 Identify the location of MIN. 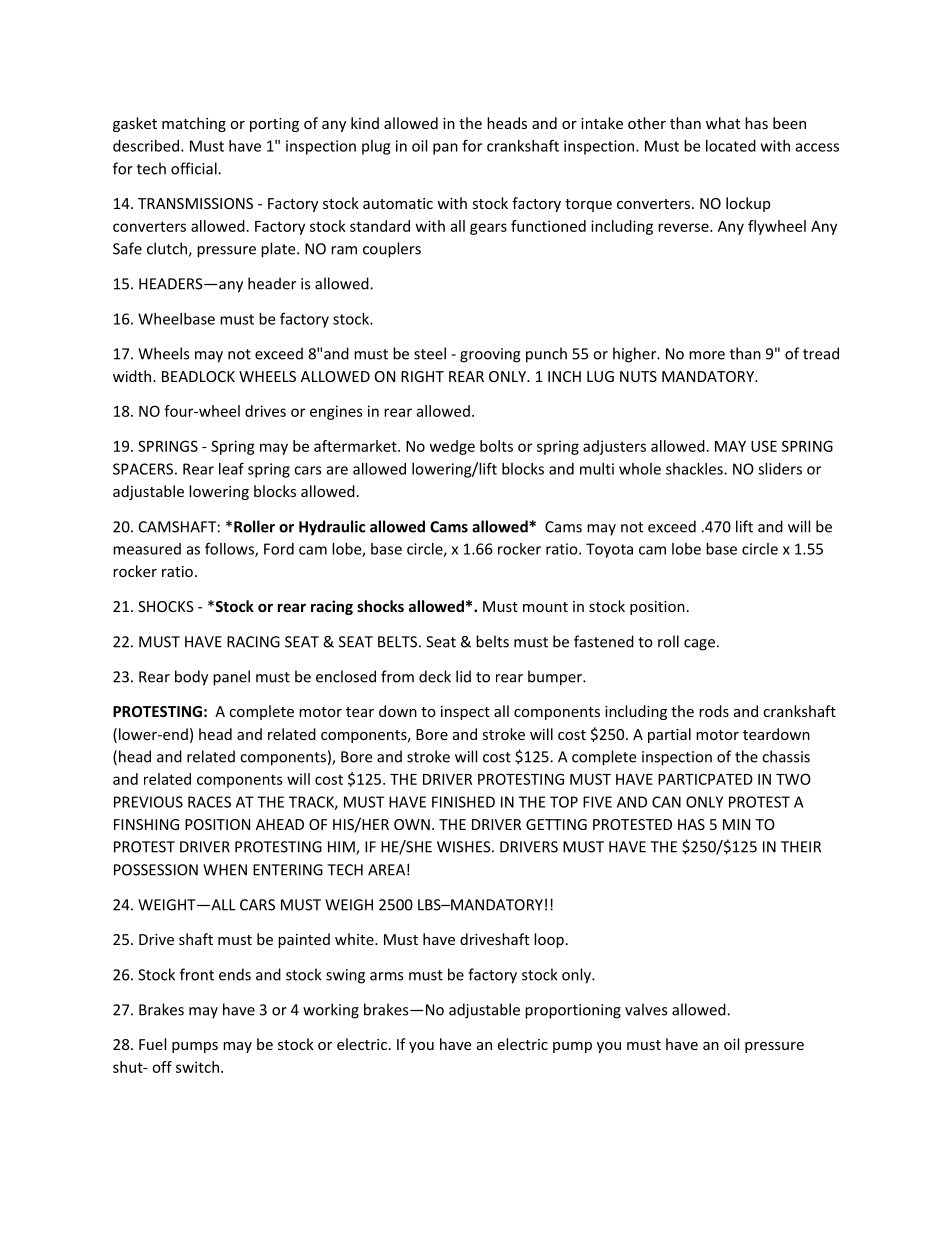
(736, 824).
